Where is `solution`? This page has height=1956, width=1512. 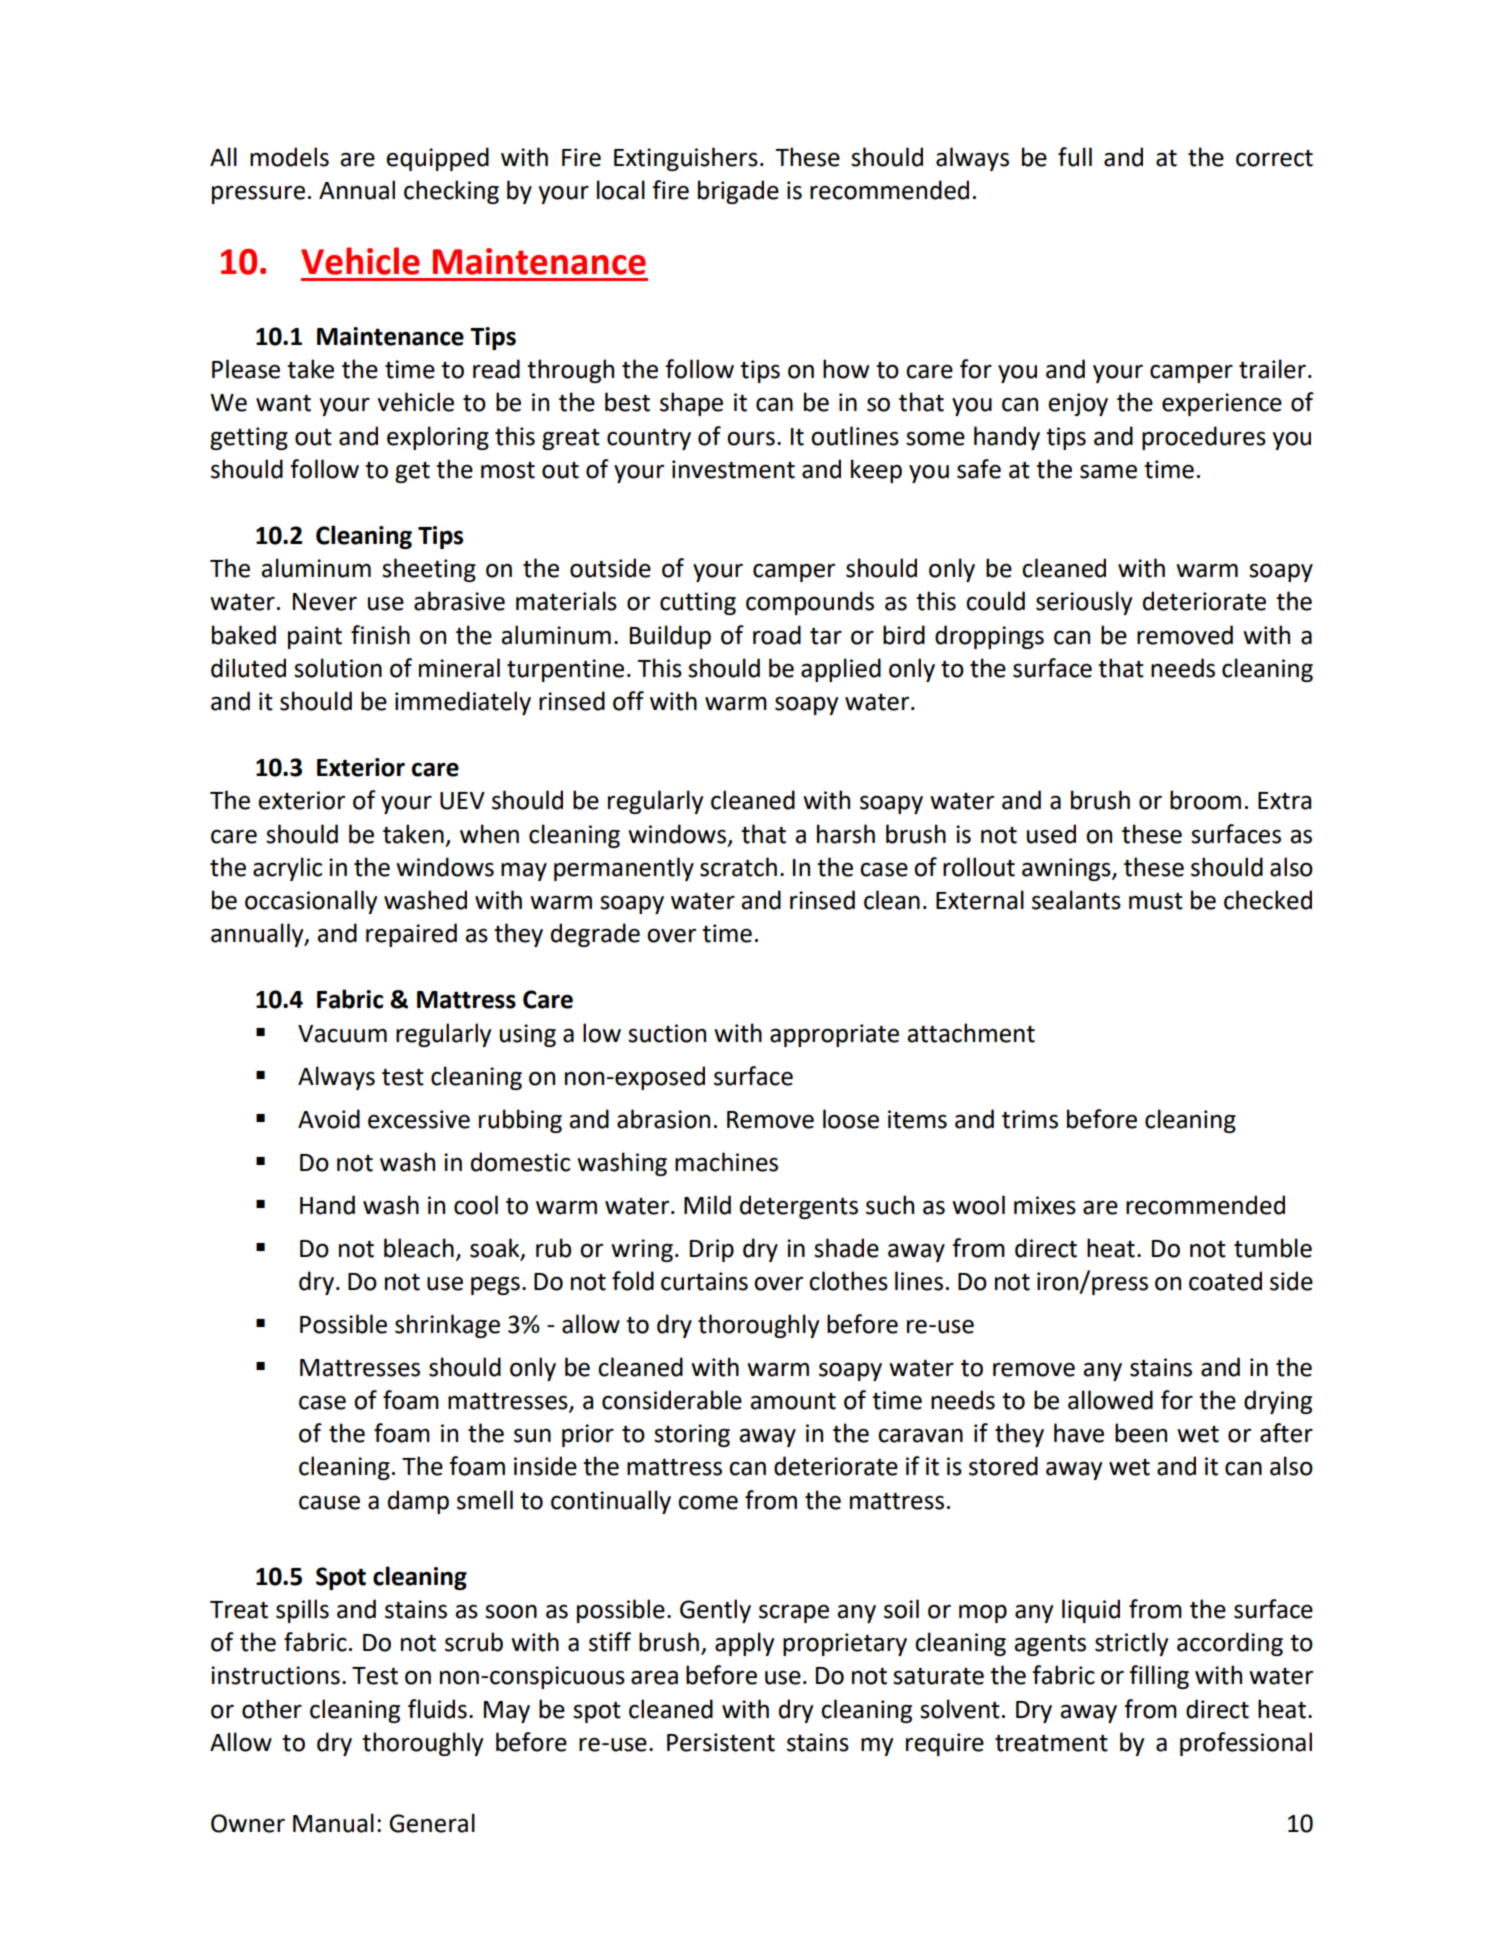
solution is located at coordinates (338, 668).
